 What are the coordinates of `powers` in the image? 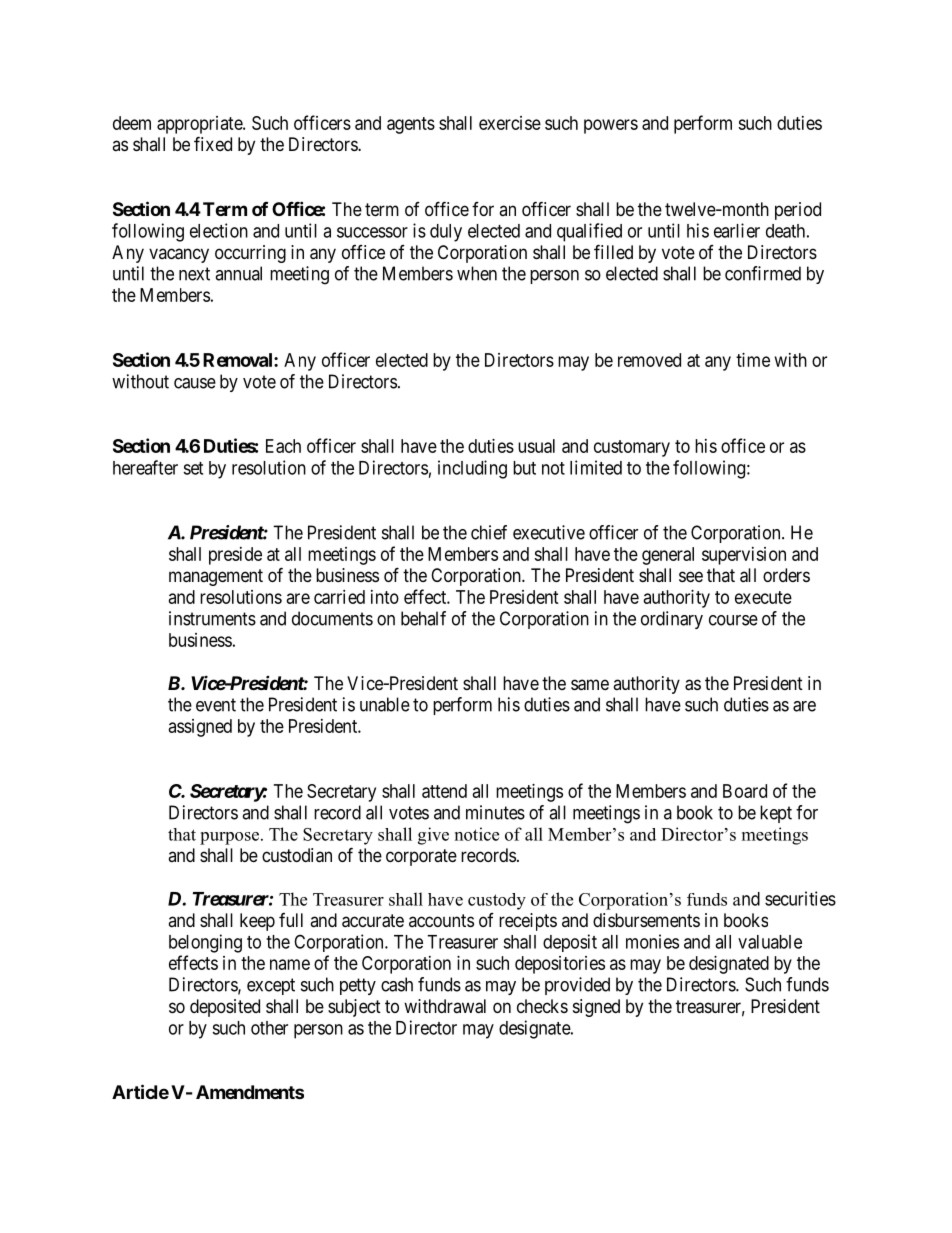 It's located at (611, 126).
